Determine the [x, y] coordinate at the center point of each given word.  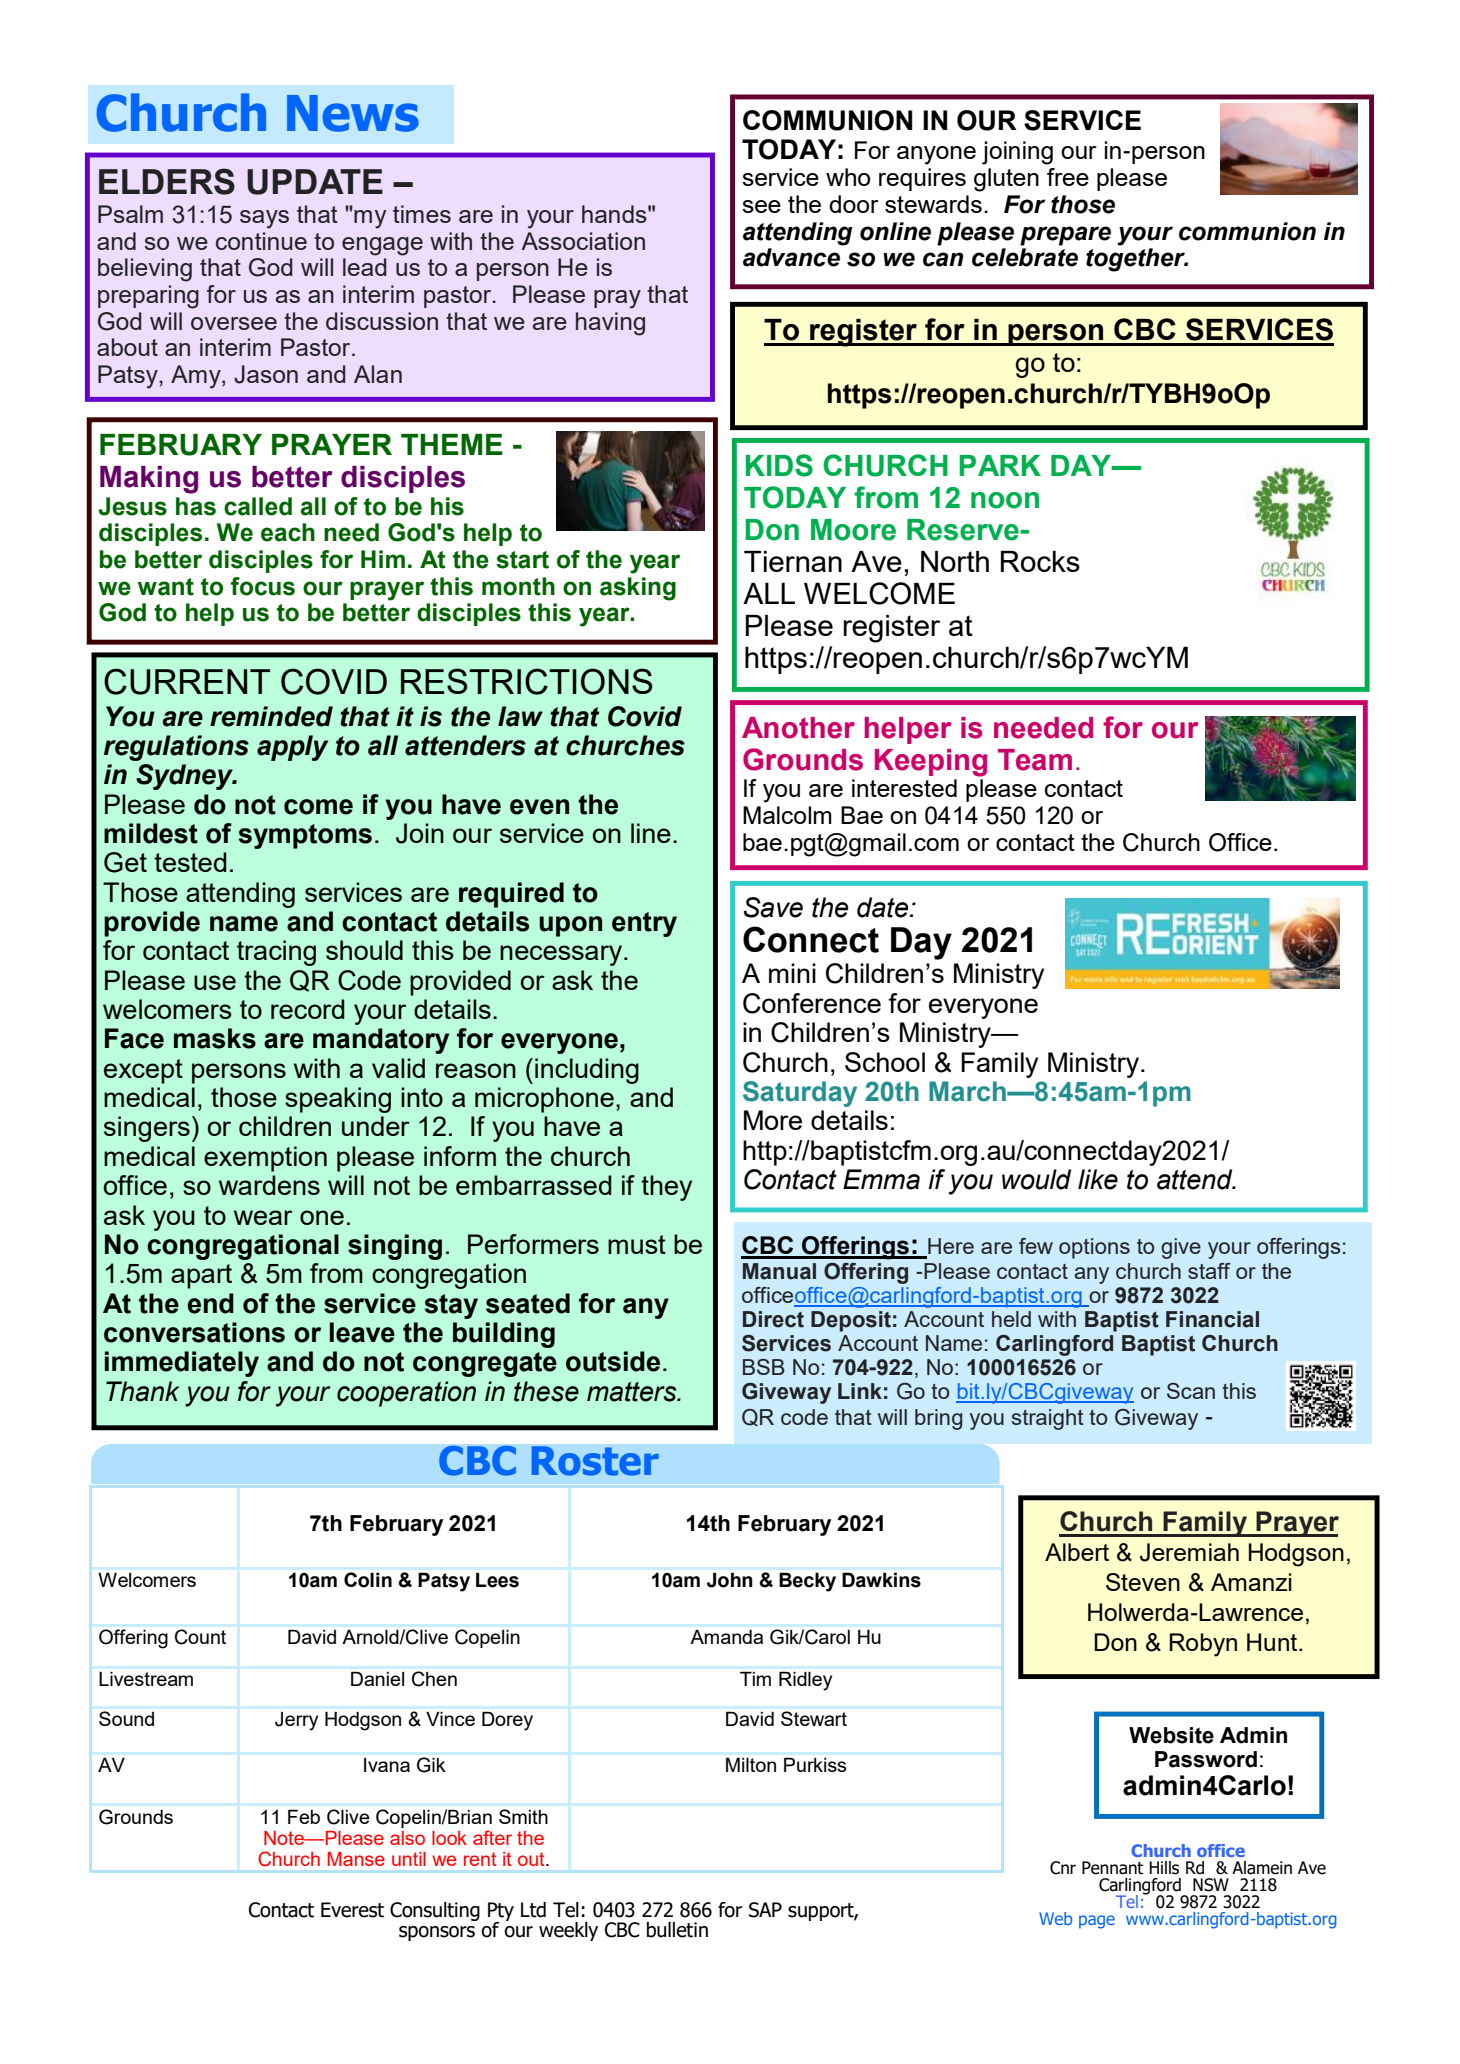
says [264, 219]
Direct [773, 1319]
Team [1035, 760]
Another [798, 728]
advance [791, 257]
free [1068, 177]
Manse [356, 1859]
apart [201, 1276]
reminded [271, 716]
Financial [1212, 1319]
